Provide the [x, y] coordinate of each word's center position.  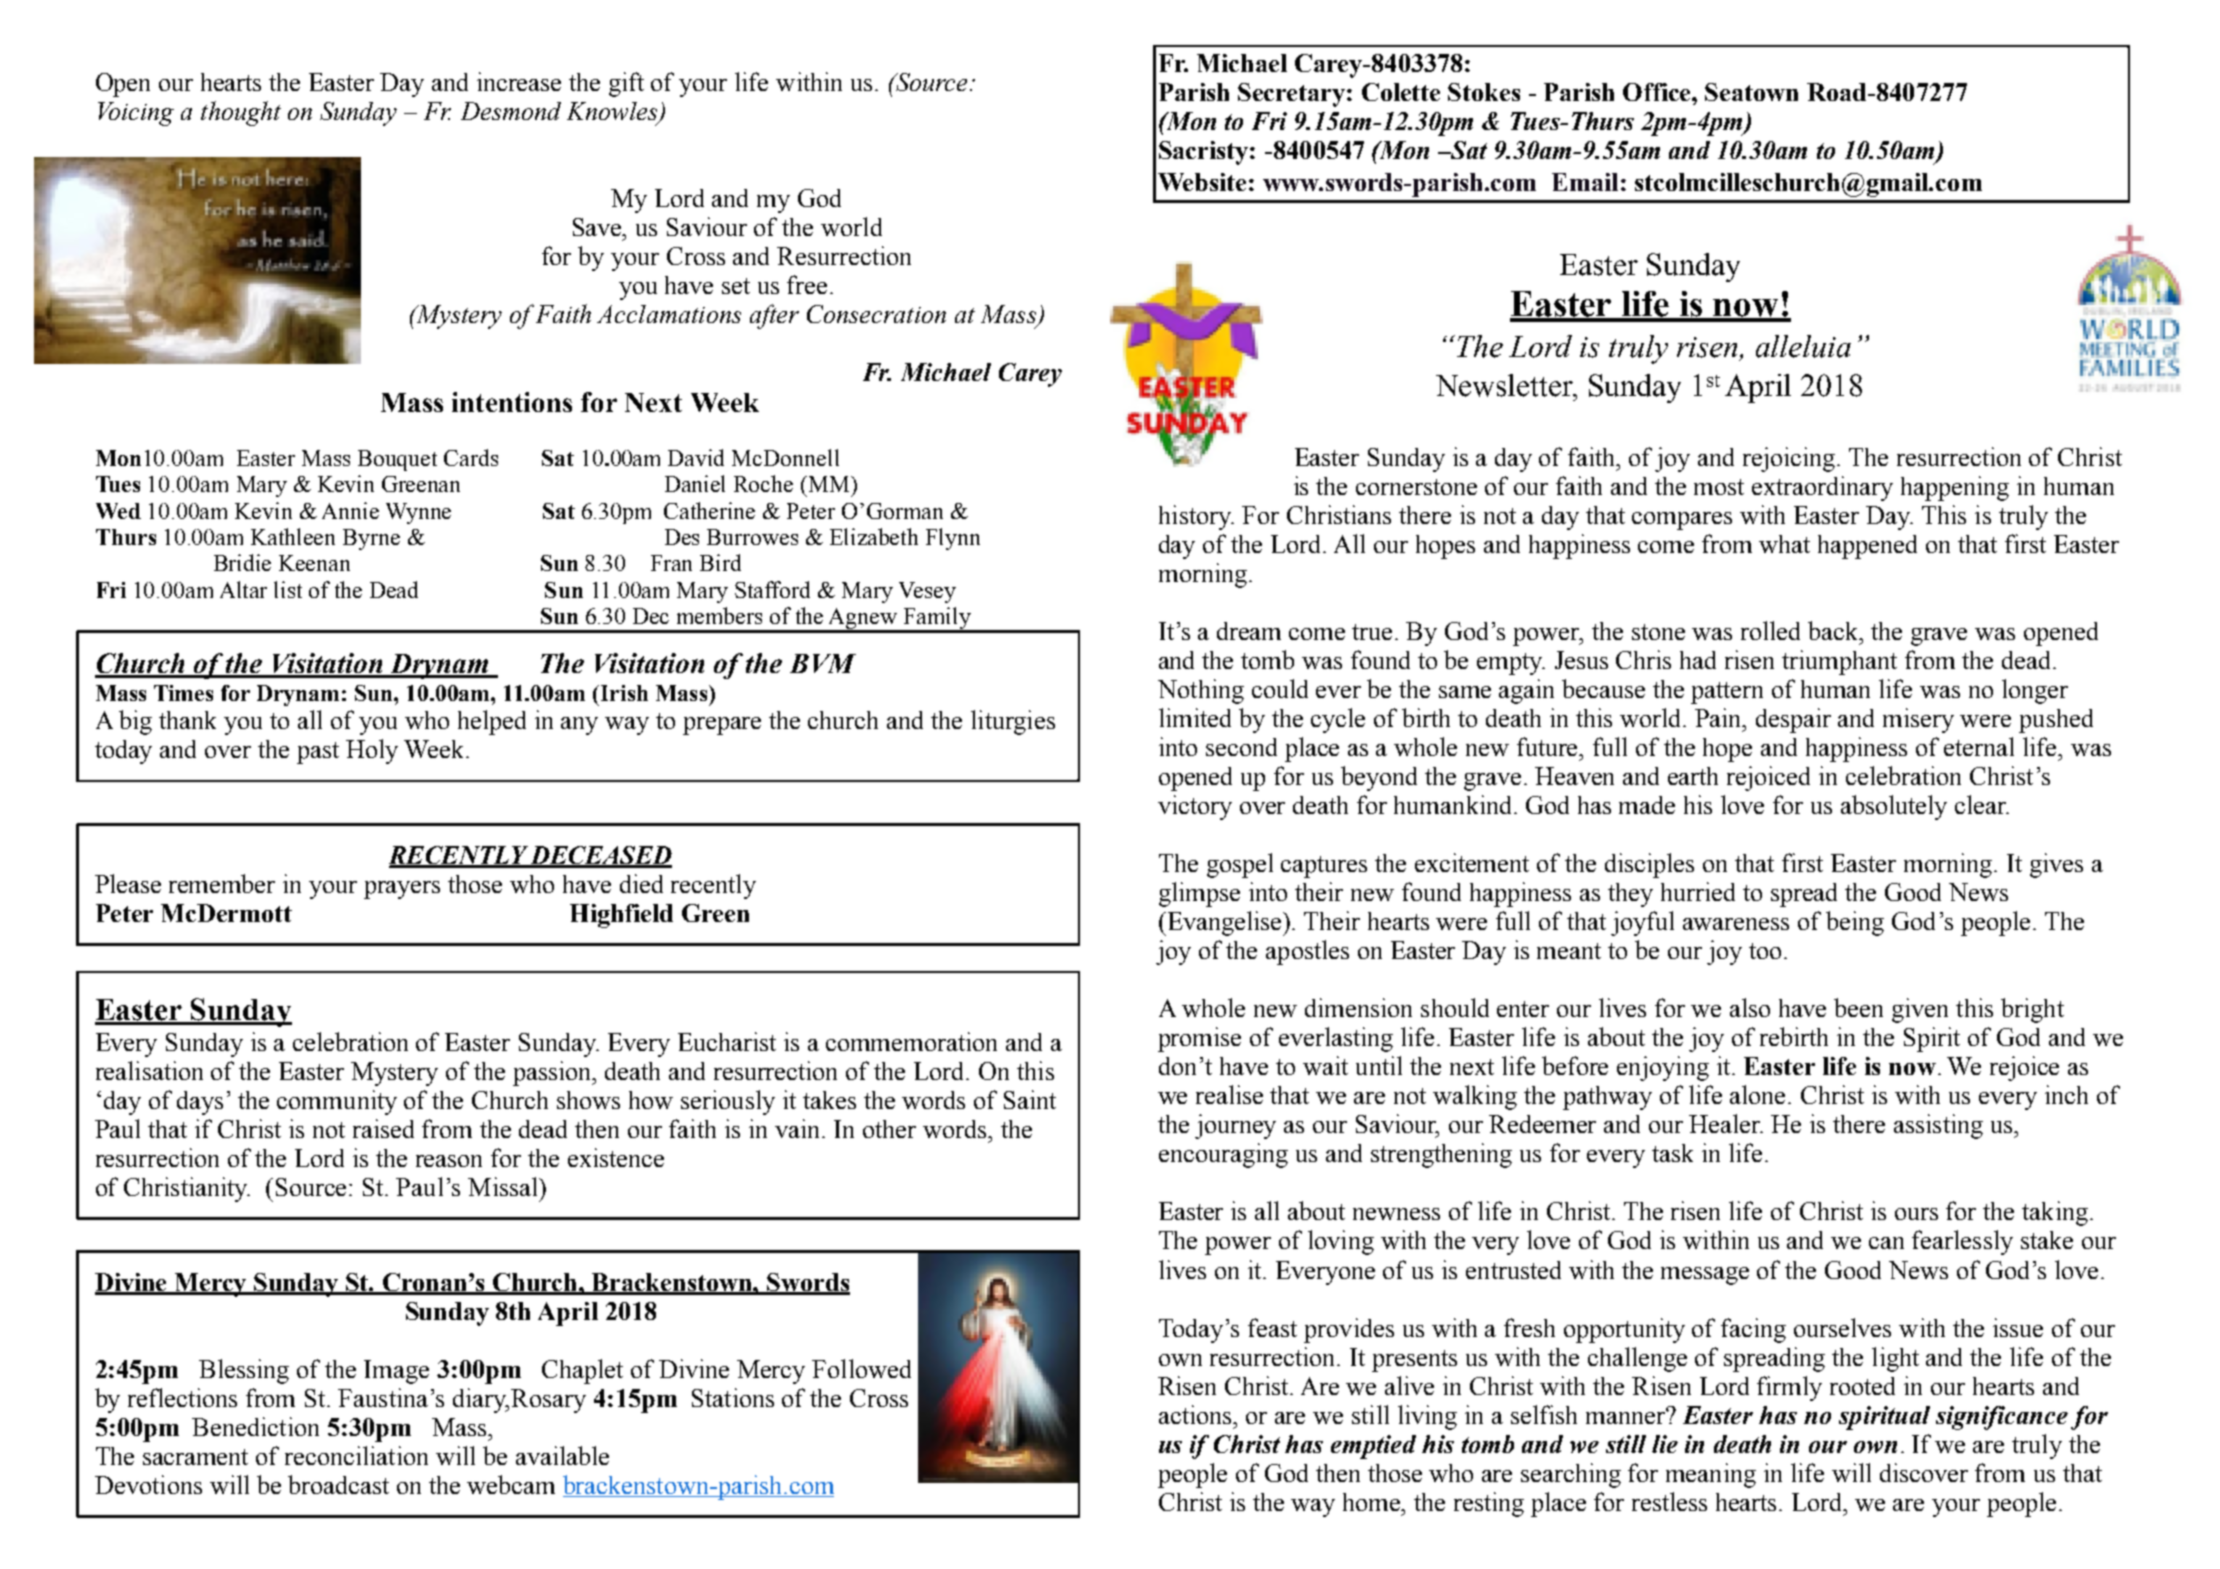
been [1858, 1007]
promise [1199, 1039]
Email [1585, 182]
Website [1202, 182]
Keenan [314, 563]
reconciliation [356, 1455]
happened [1867, 547]
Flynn [953, 539]
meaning [1711, 1475]
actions [1196, 1414]
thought [241, 113]
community [337, 1102]
